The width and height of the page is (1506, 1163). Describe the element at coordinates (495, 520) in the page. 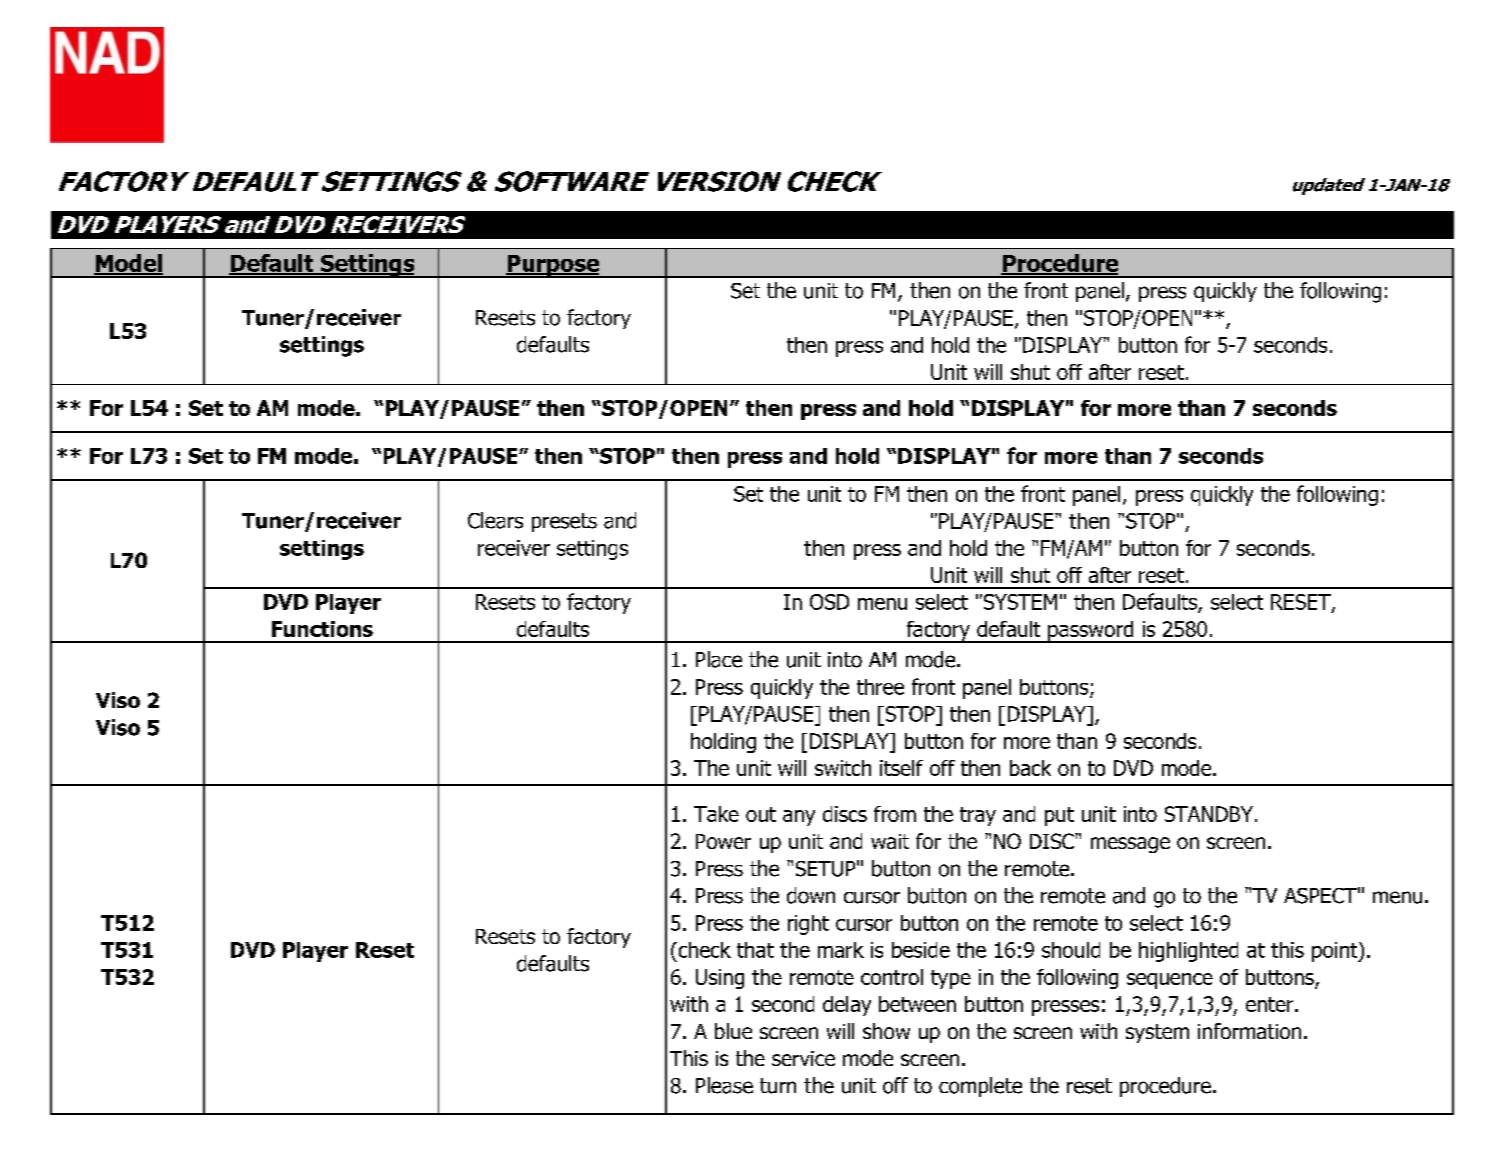

I see `Clears` at that location.
